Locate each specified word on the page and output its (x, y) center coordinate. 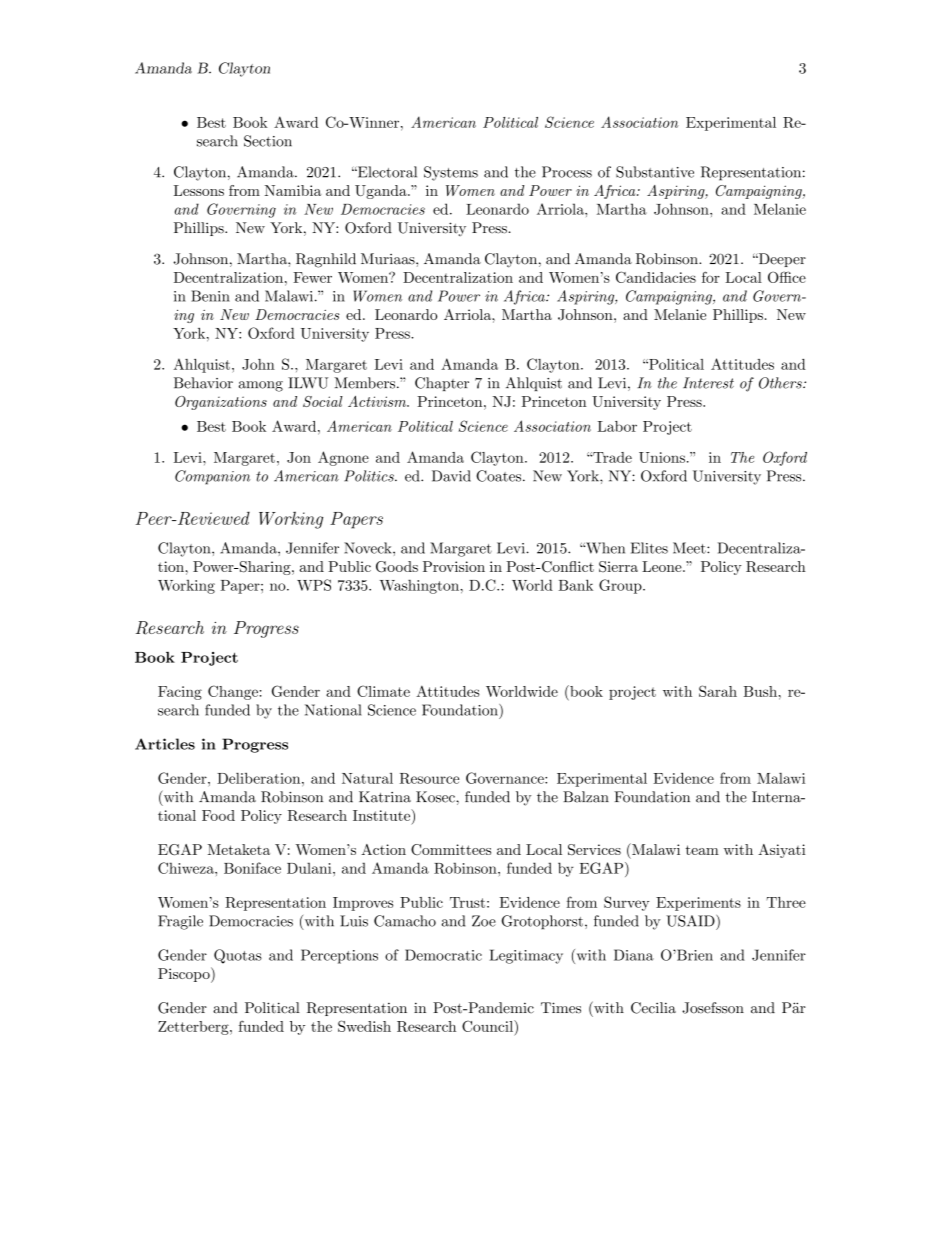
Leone (663, 566)
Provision (454, 566)
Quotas (238, 956)
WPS (314, 585)
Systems (451, 173)
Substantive (655, 172)
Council (489, 1027)
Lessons (199, 190)
